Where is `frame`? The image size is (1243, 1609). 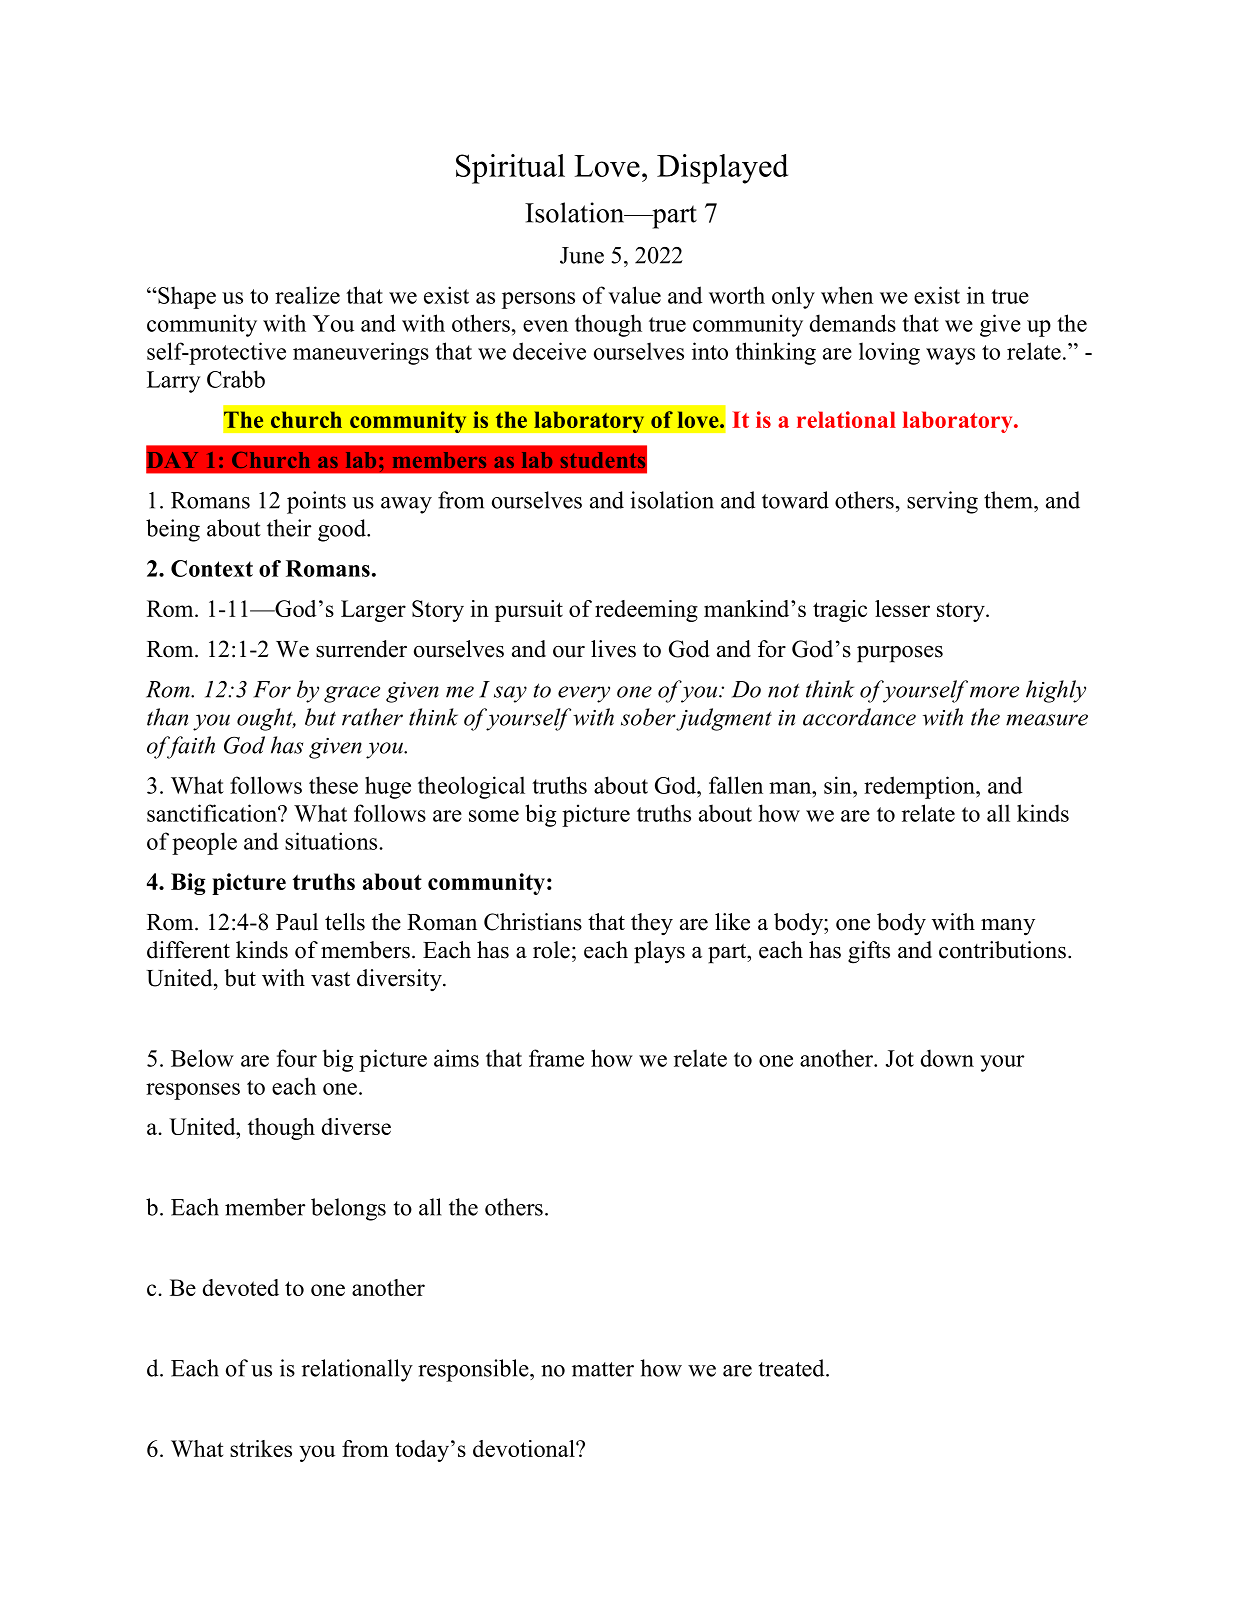 frame is located at coordinates (556, 1058).
